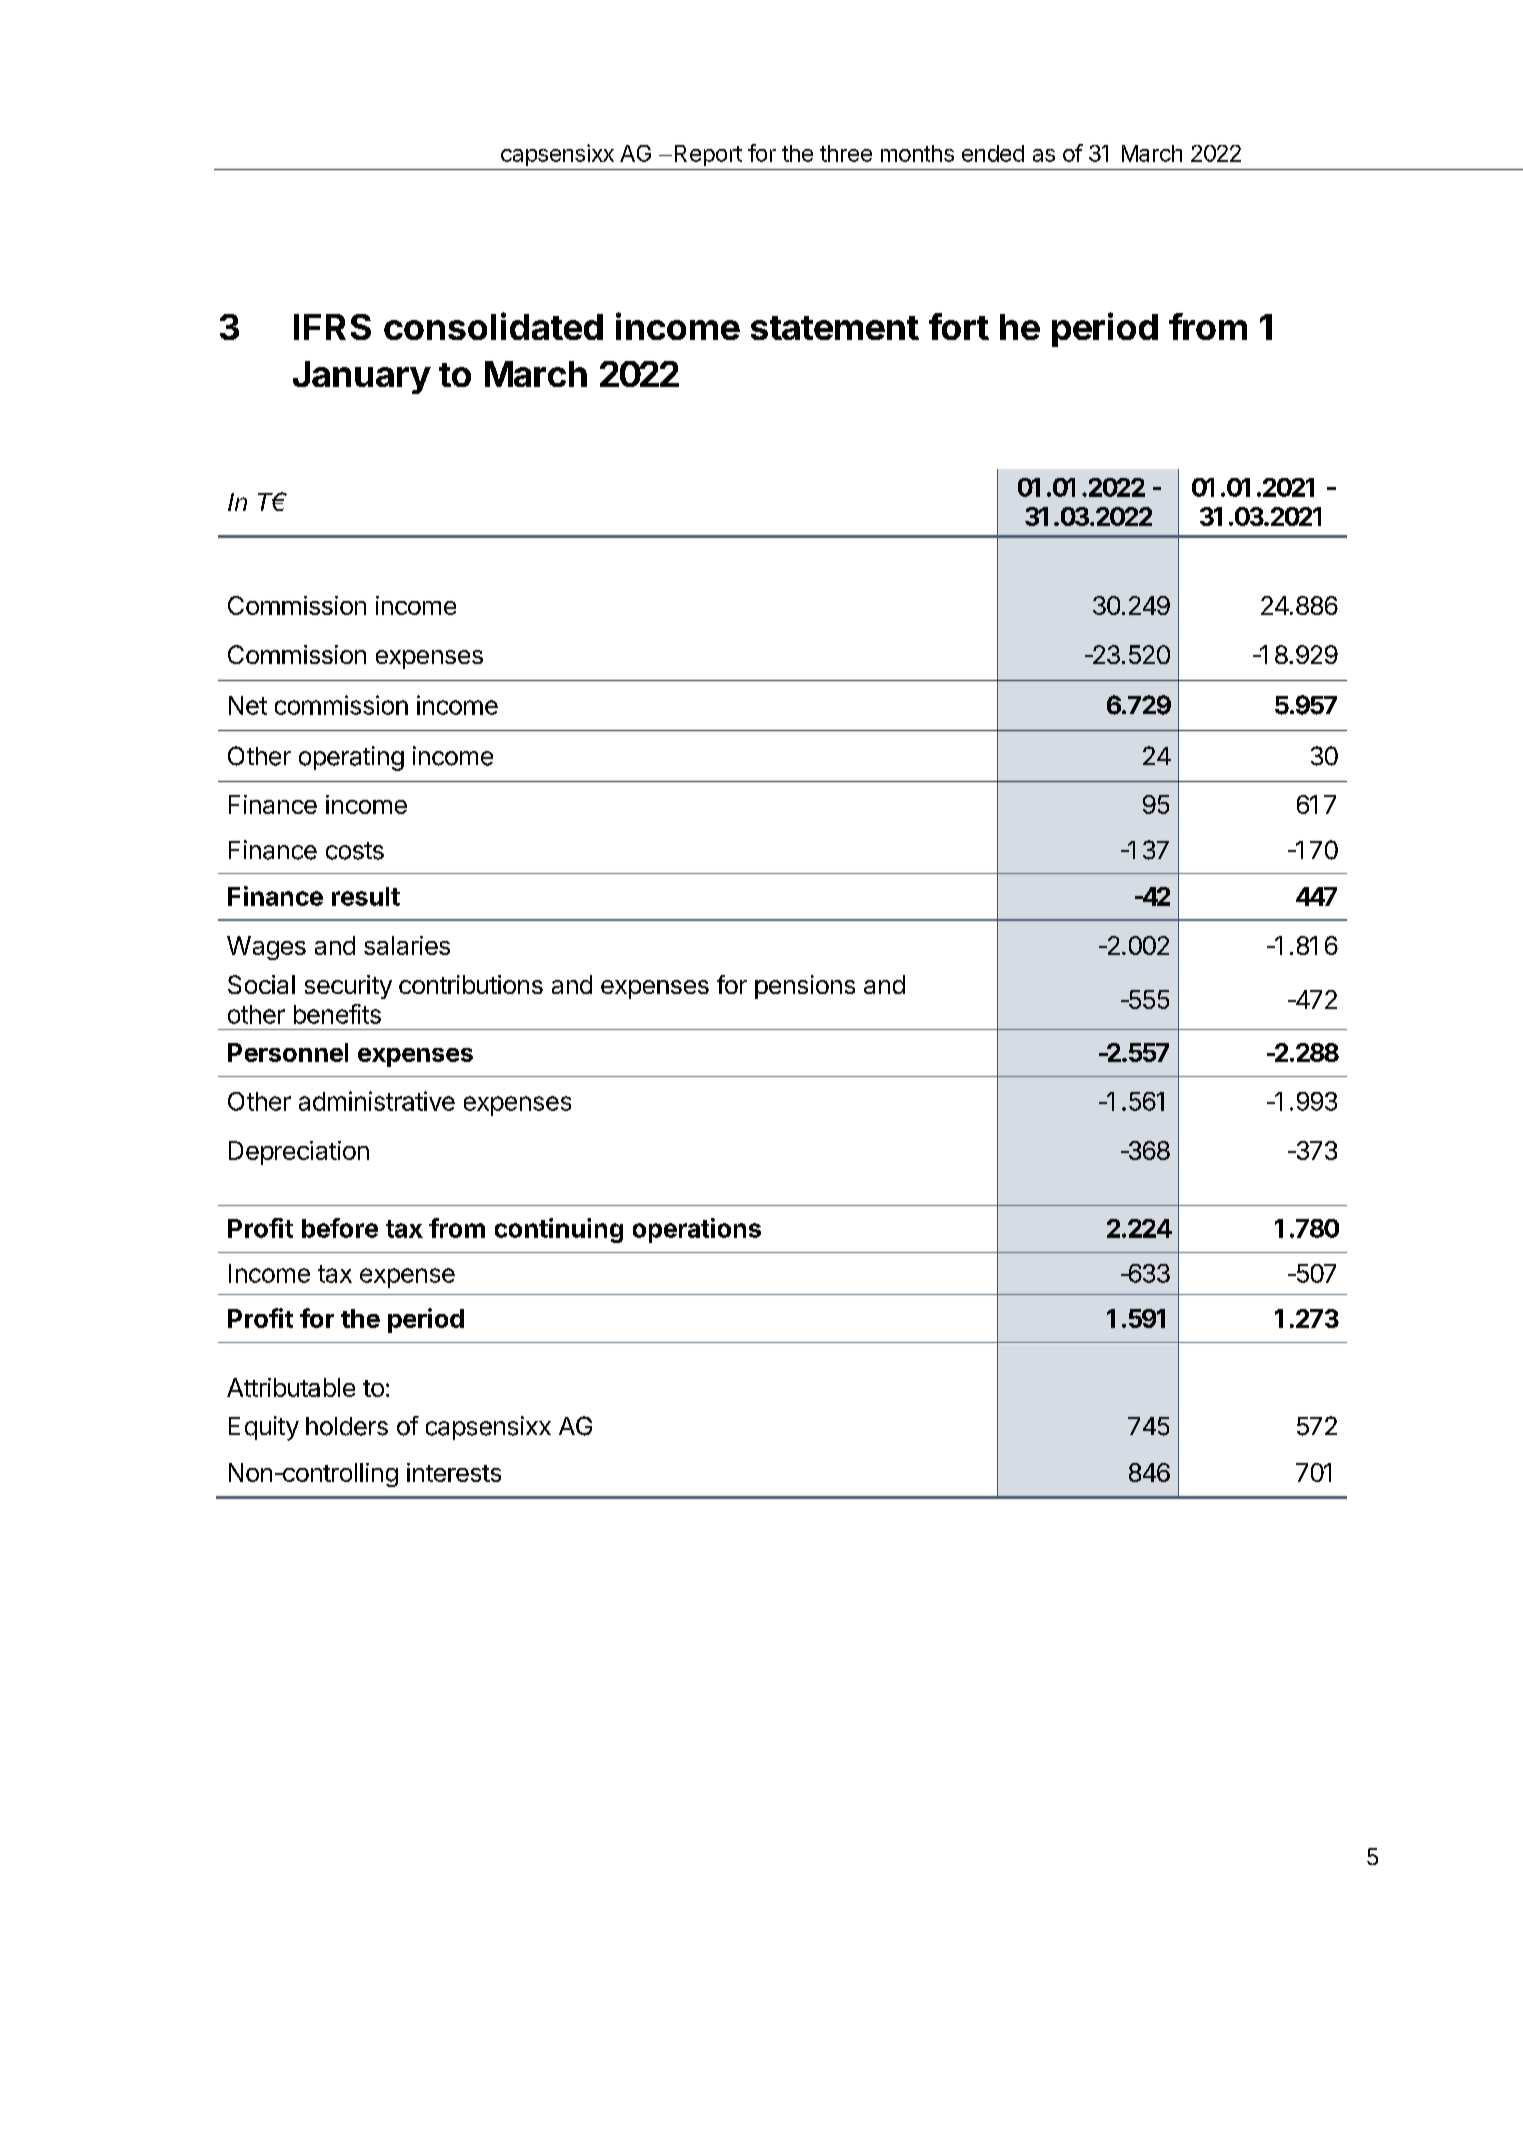 The width and height of the screenshot is (1523, 2154). I want to click on contributions, so click(471, 984).
